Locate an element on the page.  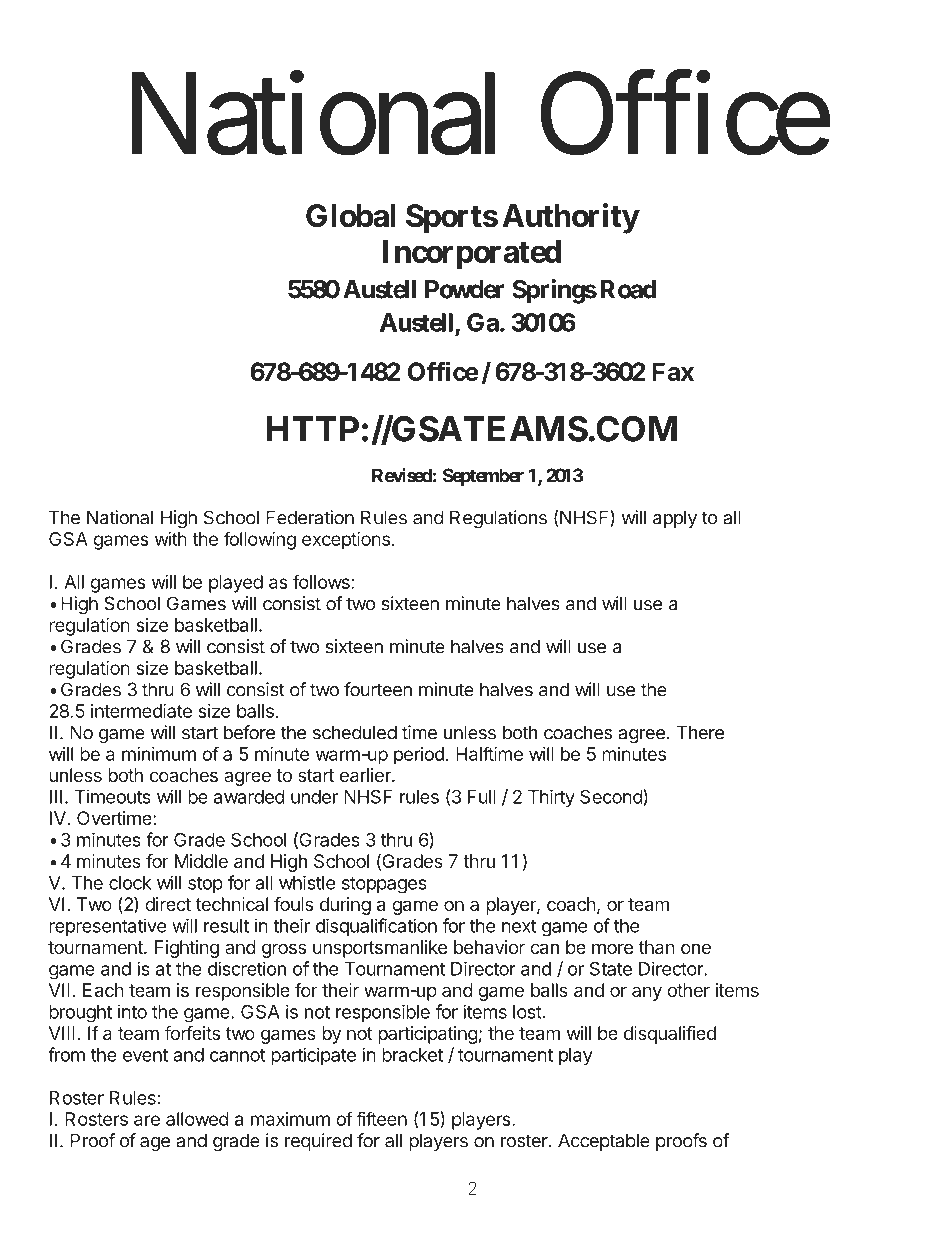
are is located at coordinates (147, 1120).
